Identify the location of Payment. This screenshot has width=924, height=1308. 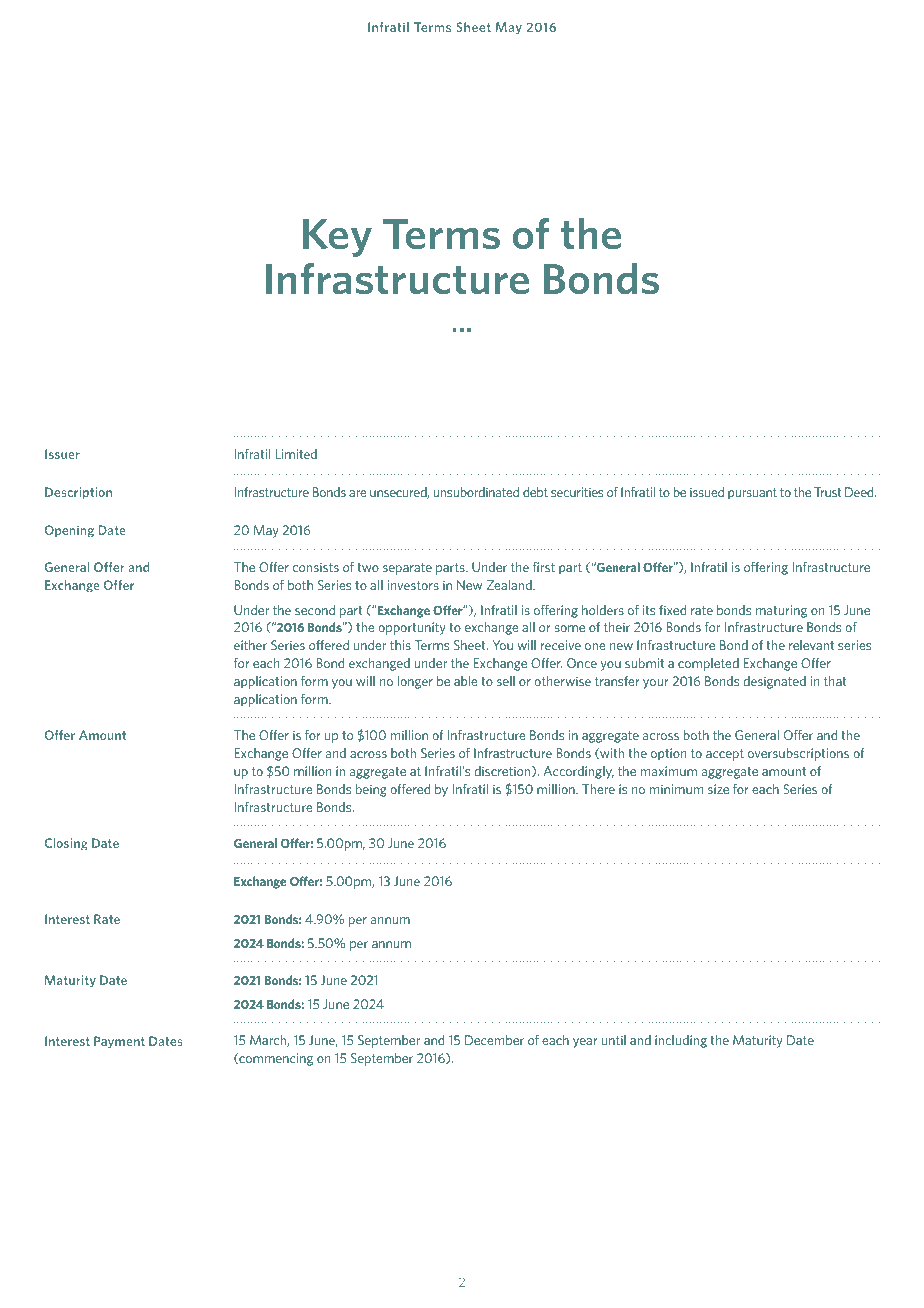
(119, 1042).
